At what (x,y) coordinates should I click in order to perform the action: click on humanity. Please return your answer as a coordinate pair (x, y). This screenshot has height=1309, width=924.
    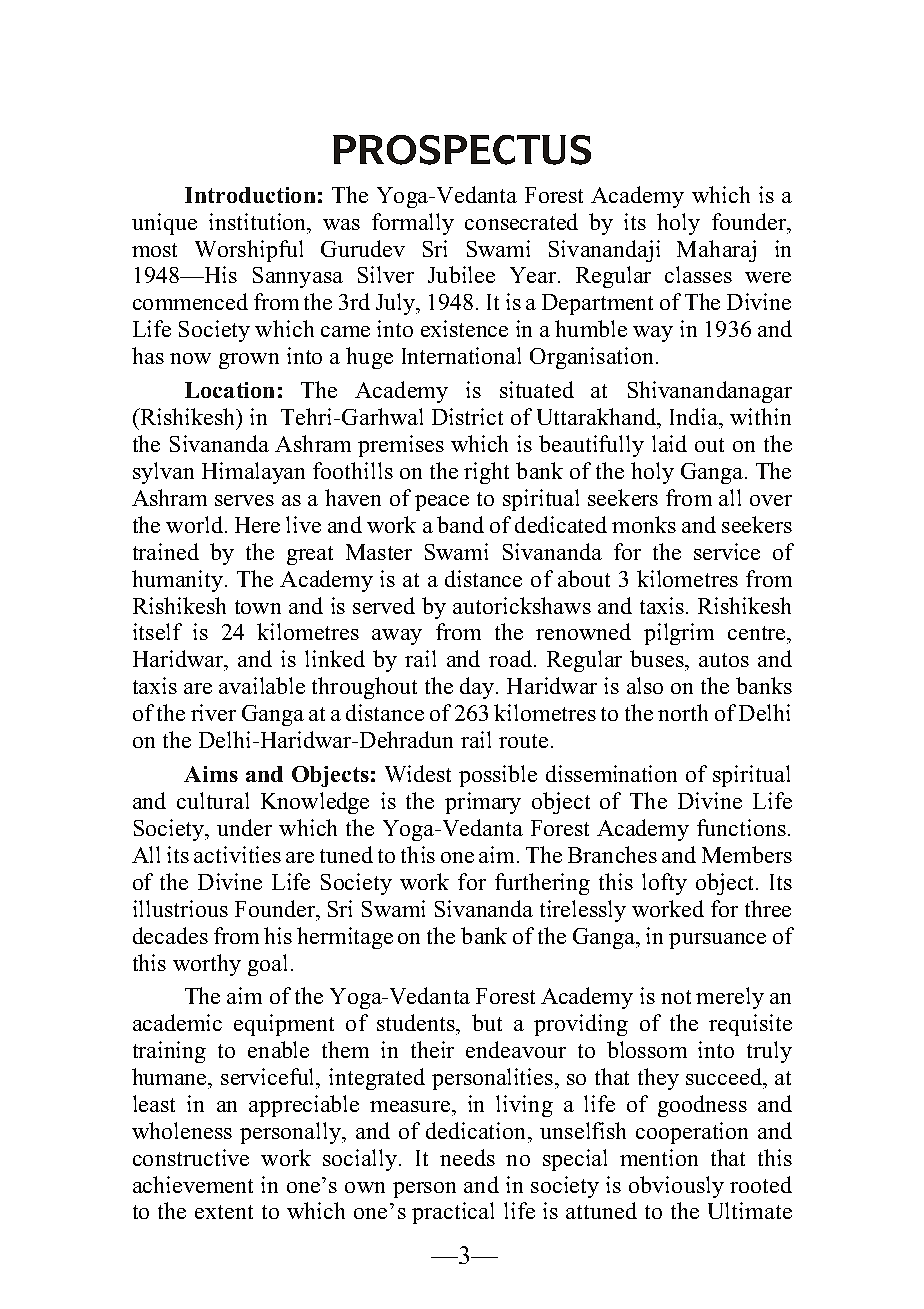
    Looking at the image, I should click on (177, 581).
